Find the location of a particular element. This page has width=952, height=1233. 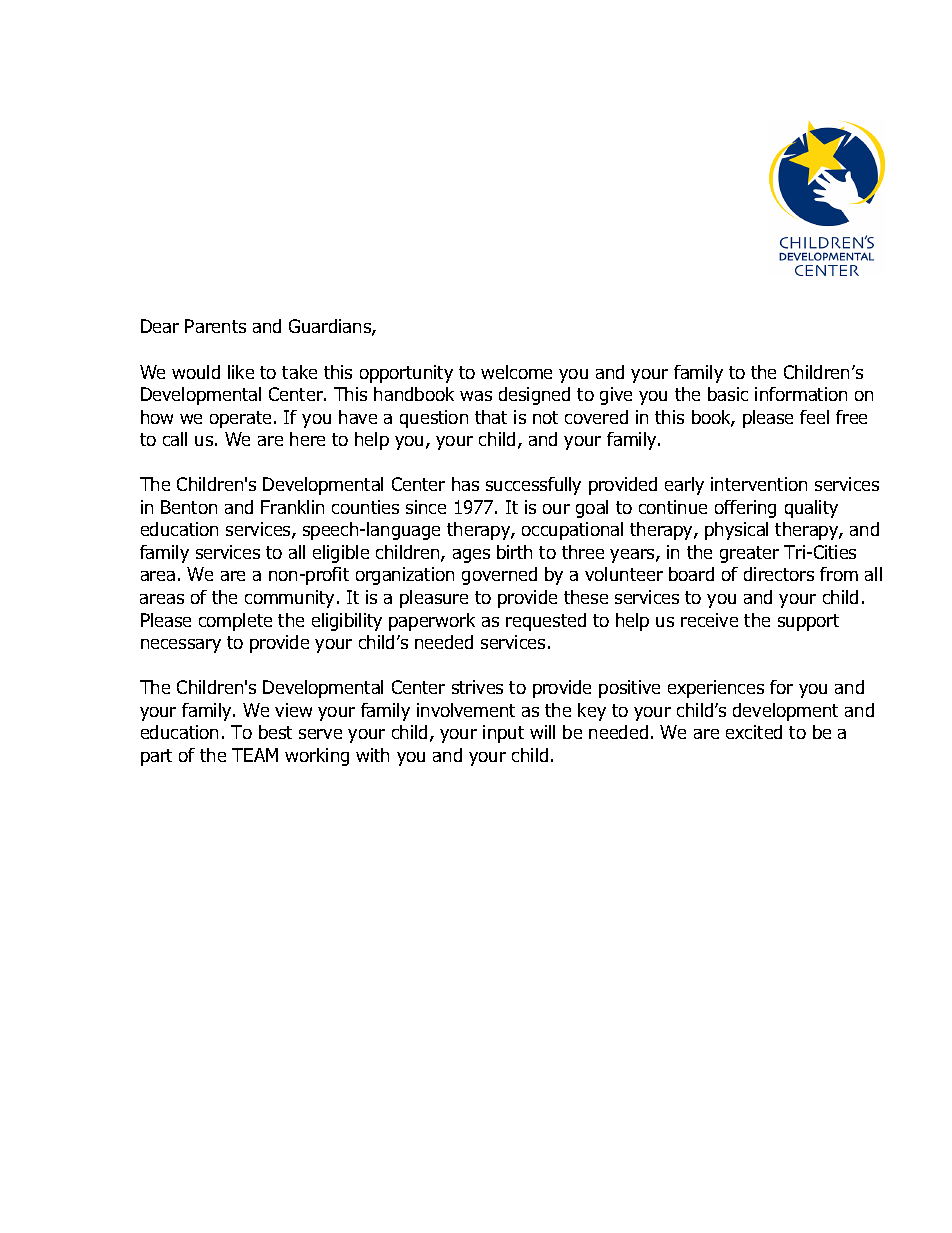

support is located at coordinates (808, 622).
